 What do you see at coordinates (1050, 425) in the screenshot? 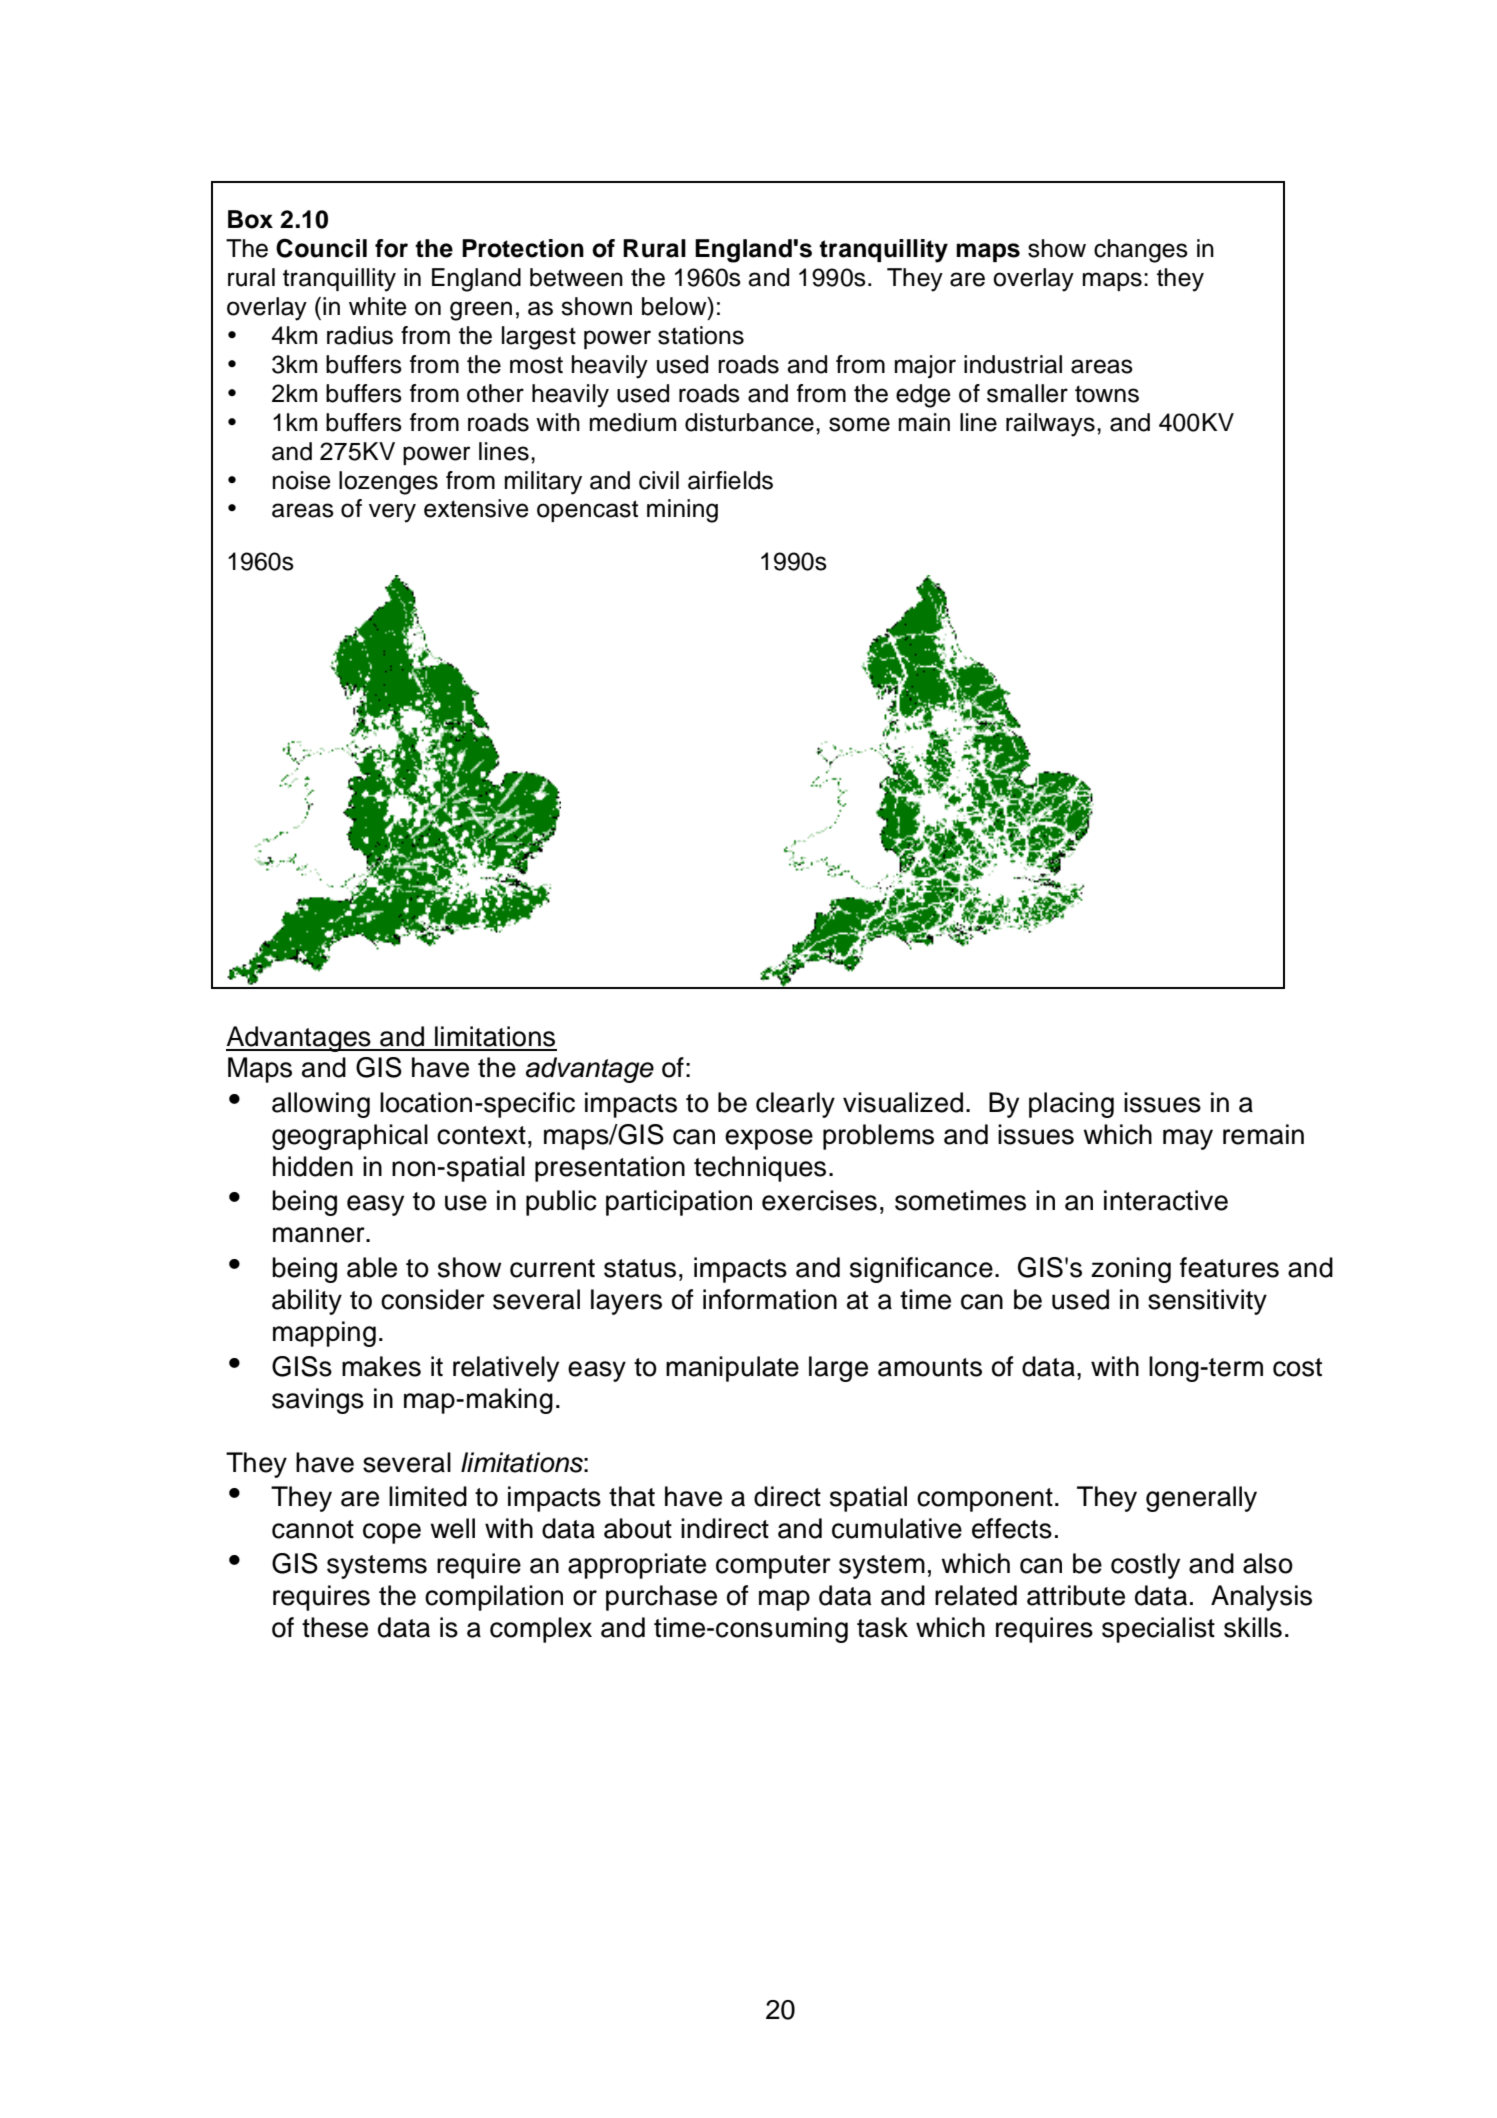
I see `railways` at bounding box center [1050, 425].
